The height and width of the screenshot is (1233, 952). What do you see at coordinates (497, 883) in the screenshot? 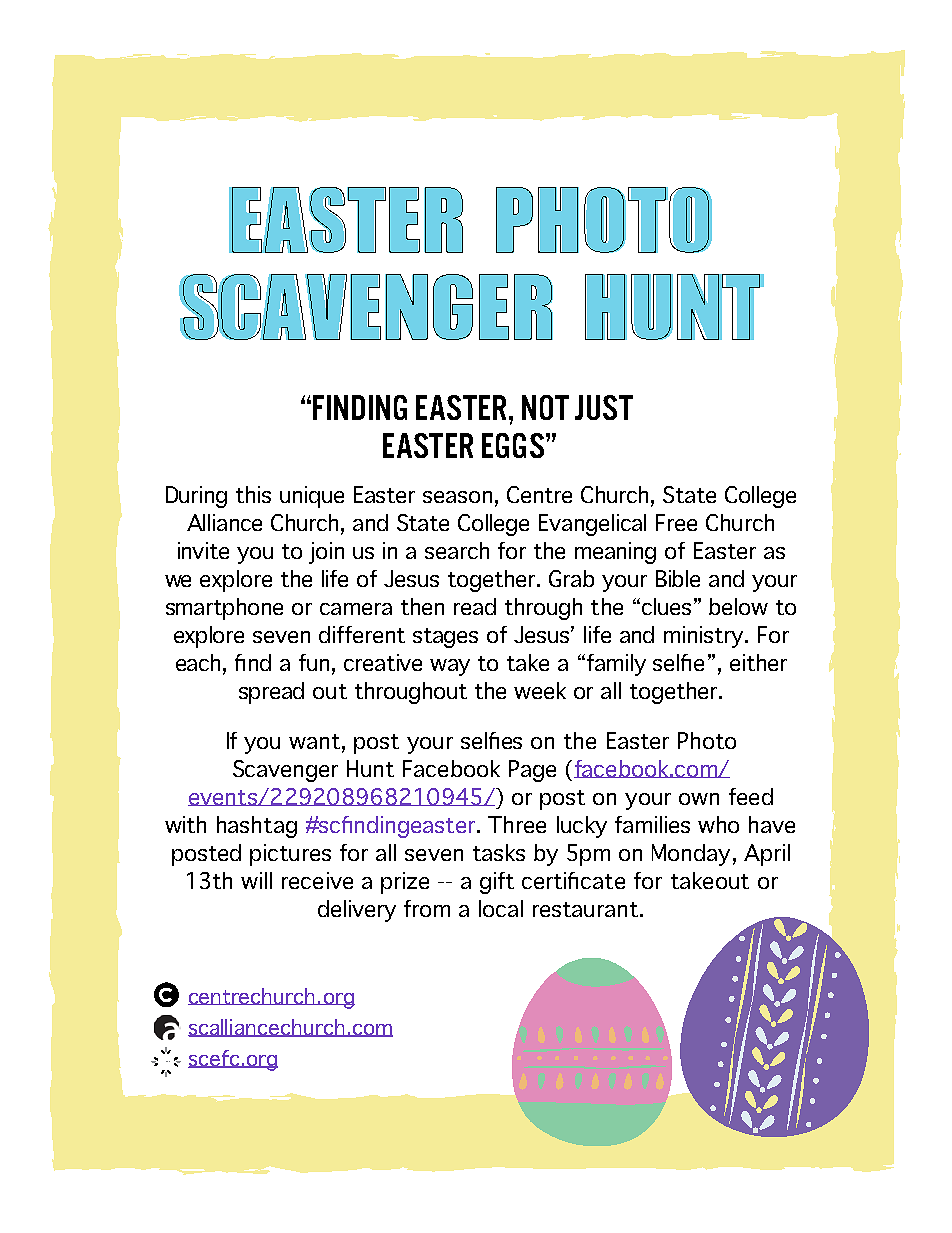
I see `gift` at bounding box center [497, 883].
